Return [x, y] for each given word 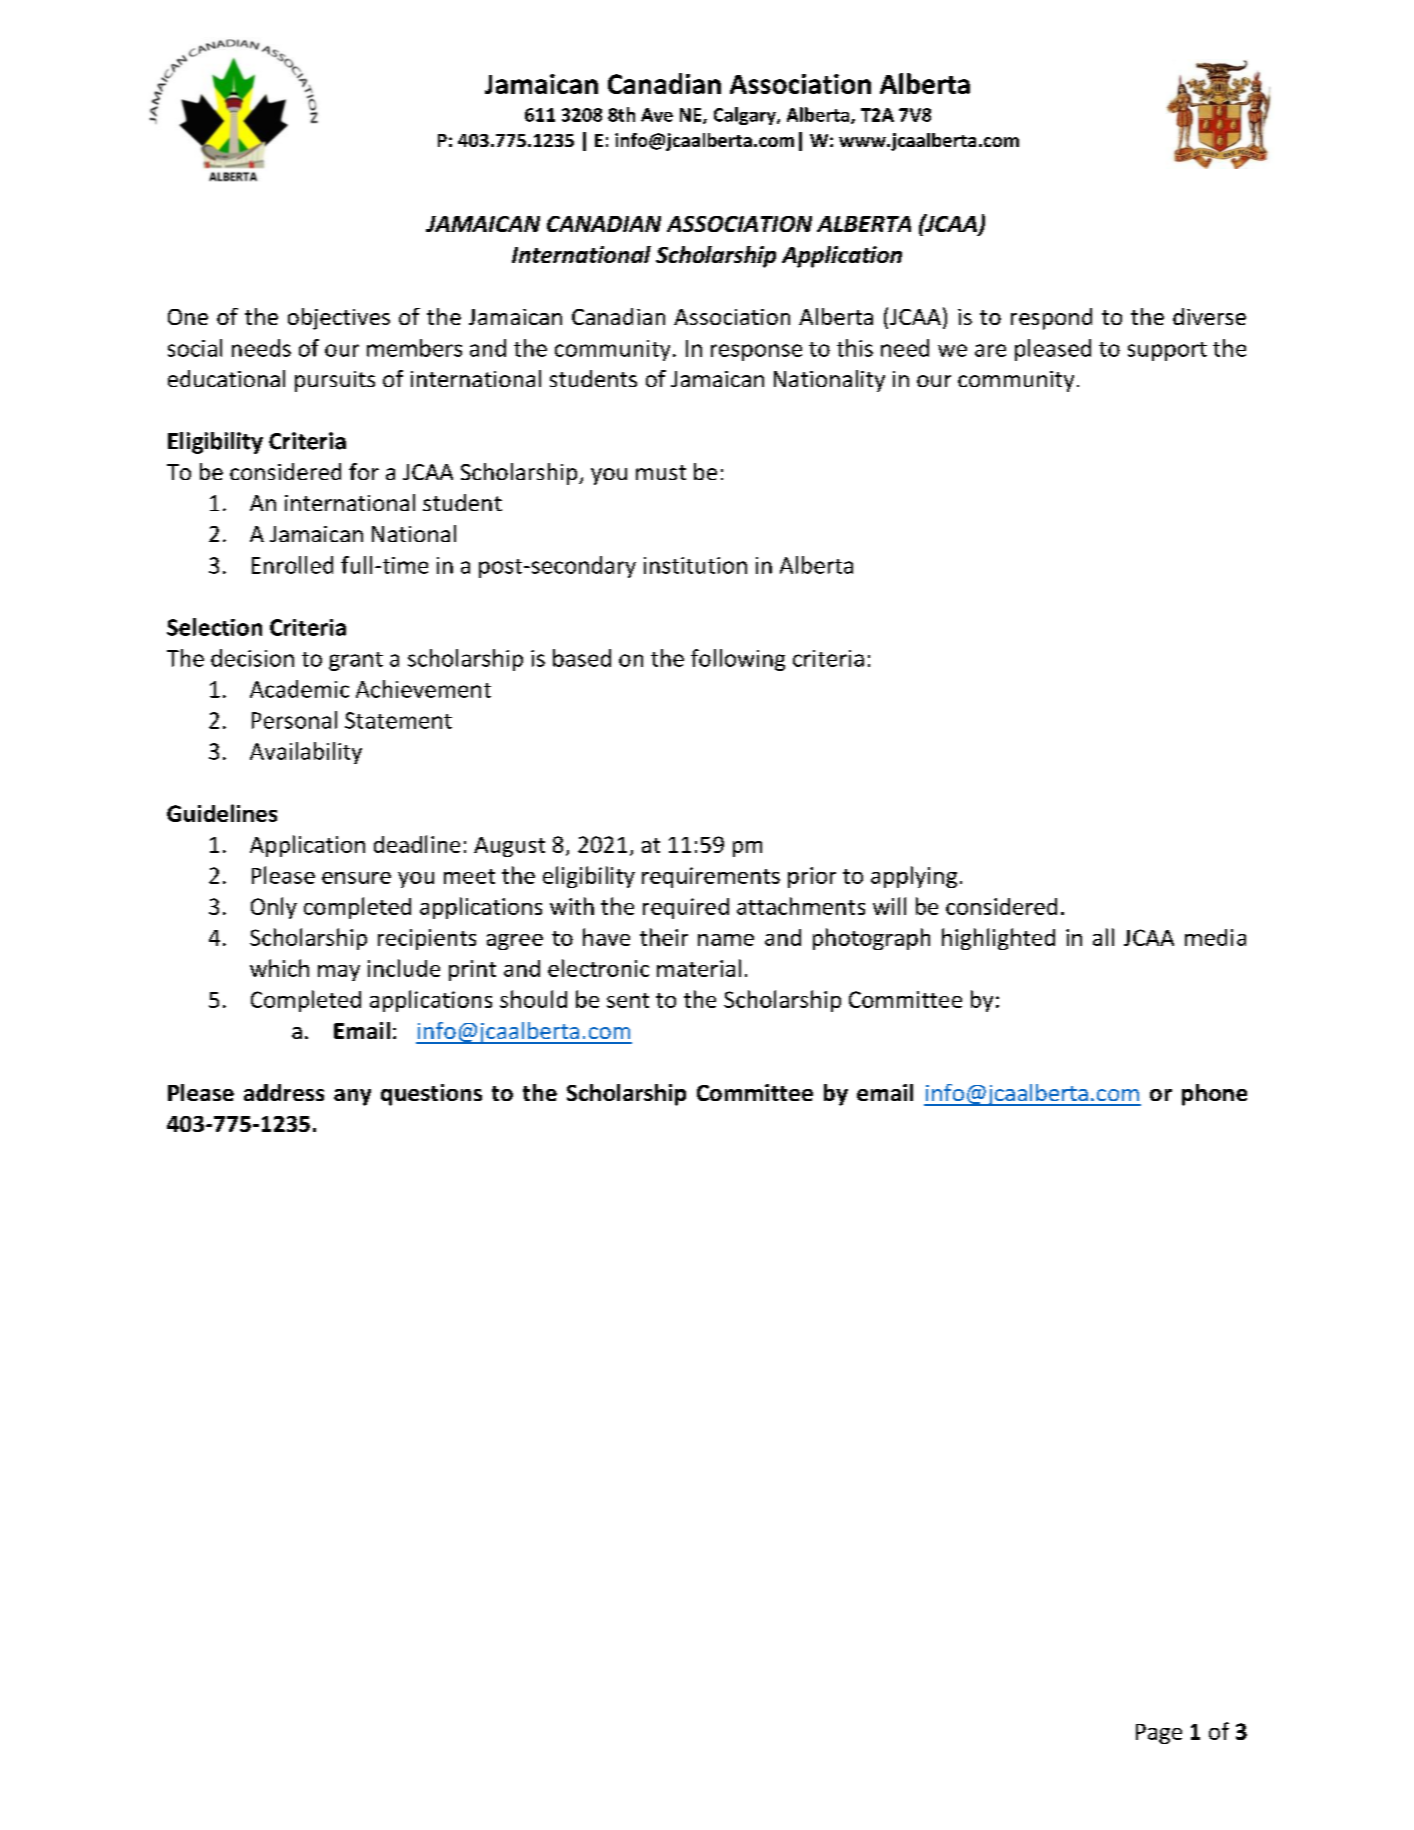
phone [1214, 1095]
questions [431, 1095]
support [1167, 351]
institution [695, 565]
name [726, 940]
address [284, 1092]
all [1103, 937]
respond [1051, 319]
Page [1159, 1734]
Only [274, 908]
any [352, 1097]
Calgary [746, 116]
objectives [339, 319]
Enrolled [292, 565]
